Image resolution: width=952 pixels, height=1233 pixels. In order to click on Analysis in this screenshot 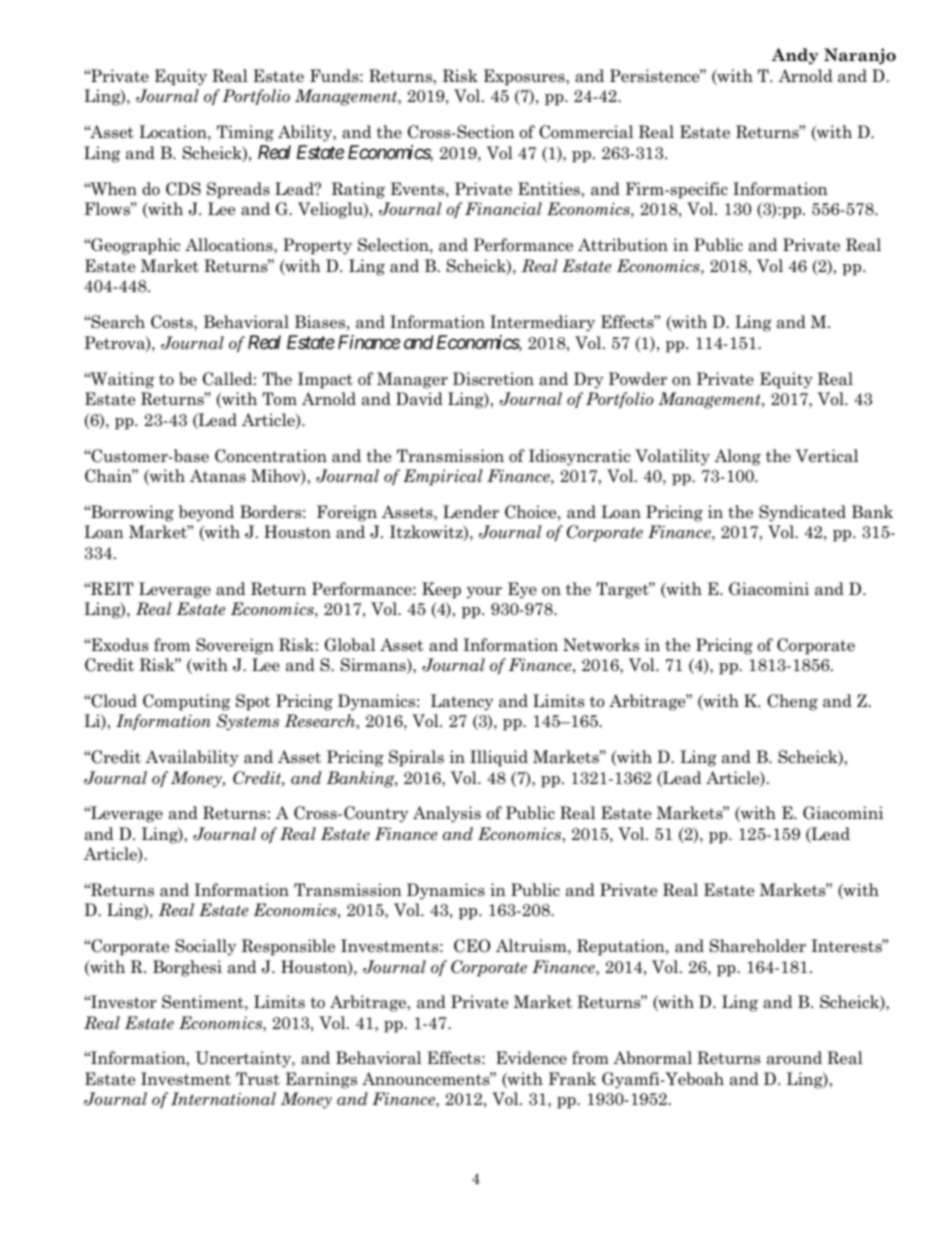, I will do `click(447, 814)`.
